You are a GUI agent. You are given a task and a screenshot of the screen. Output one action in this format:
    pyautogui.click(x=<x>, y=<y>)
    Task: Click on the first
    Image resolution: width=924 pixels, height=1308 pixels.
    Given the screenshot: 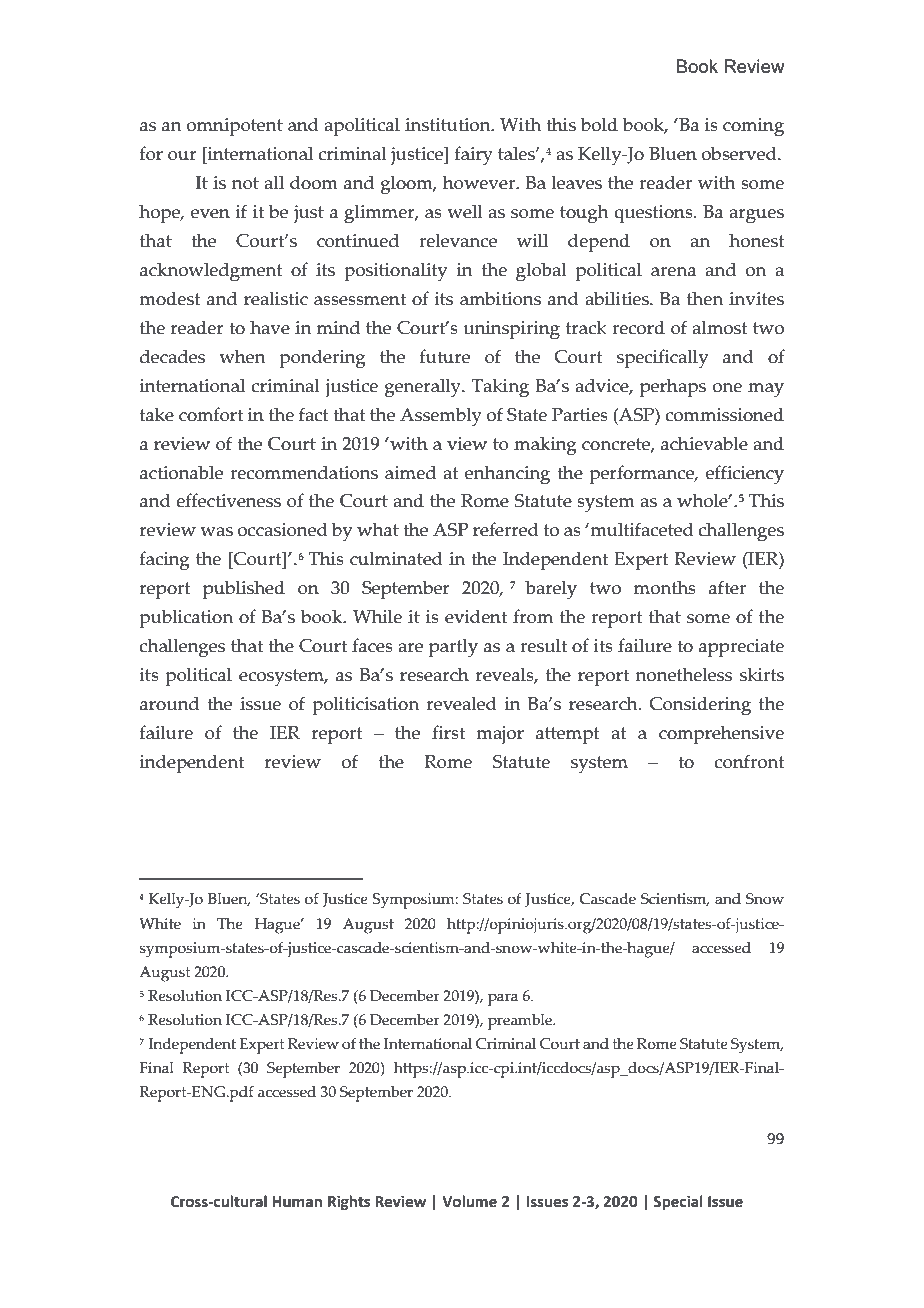 What is the action you would take?
    pyautogui.click(x=448, y=732)
